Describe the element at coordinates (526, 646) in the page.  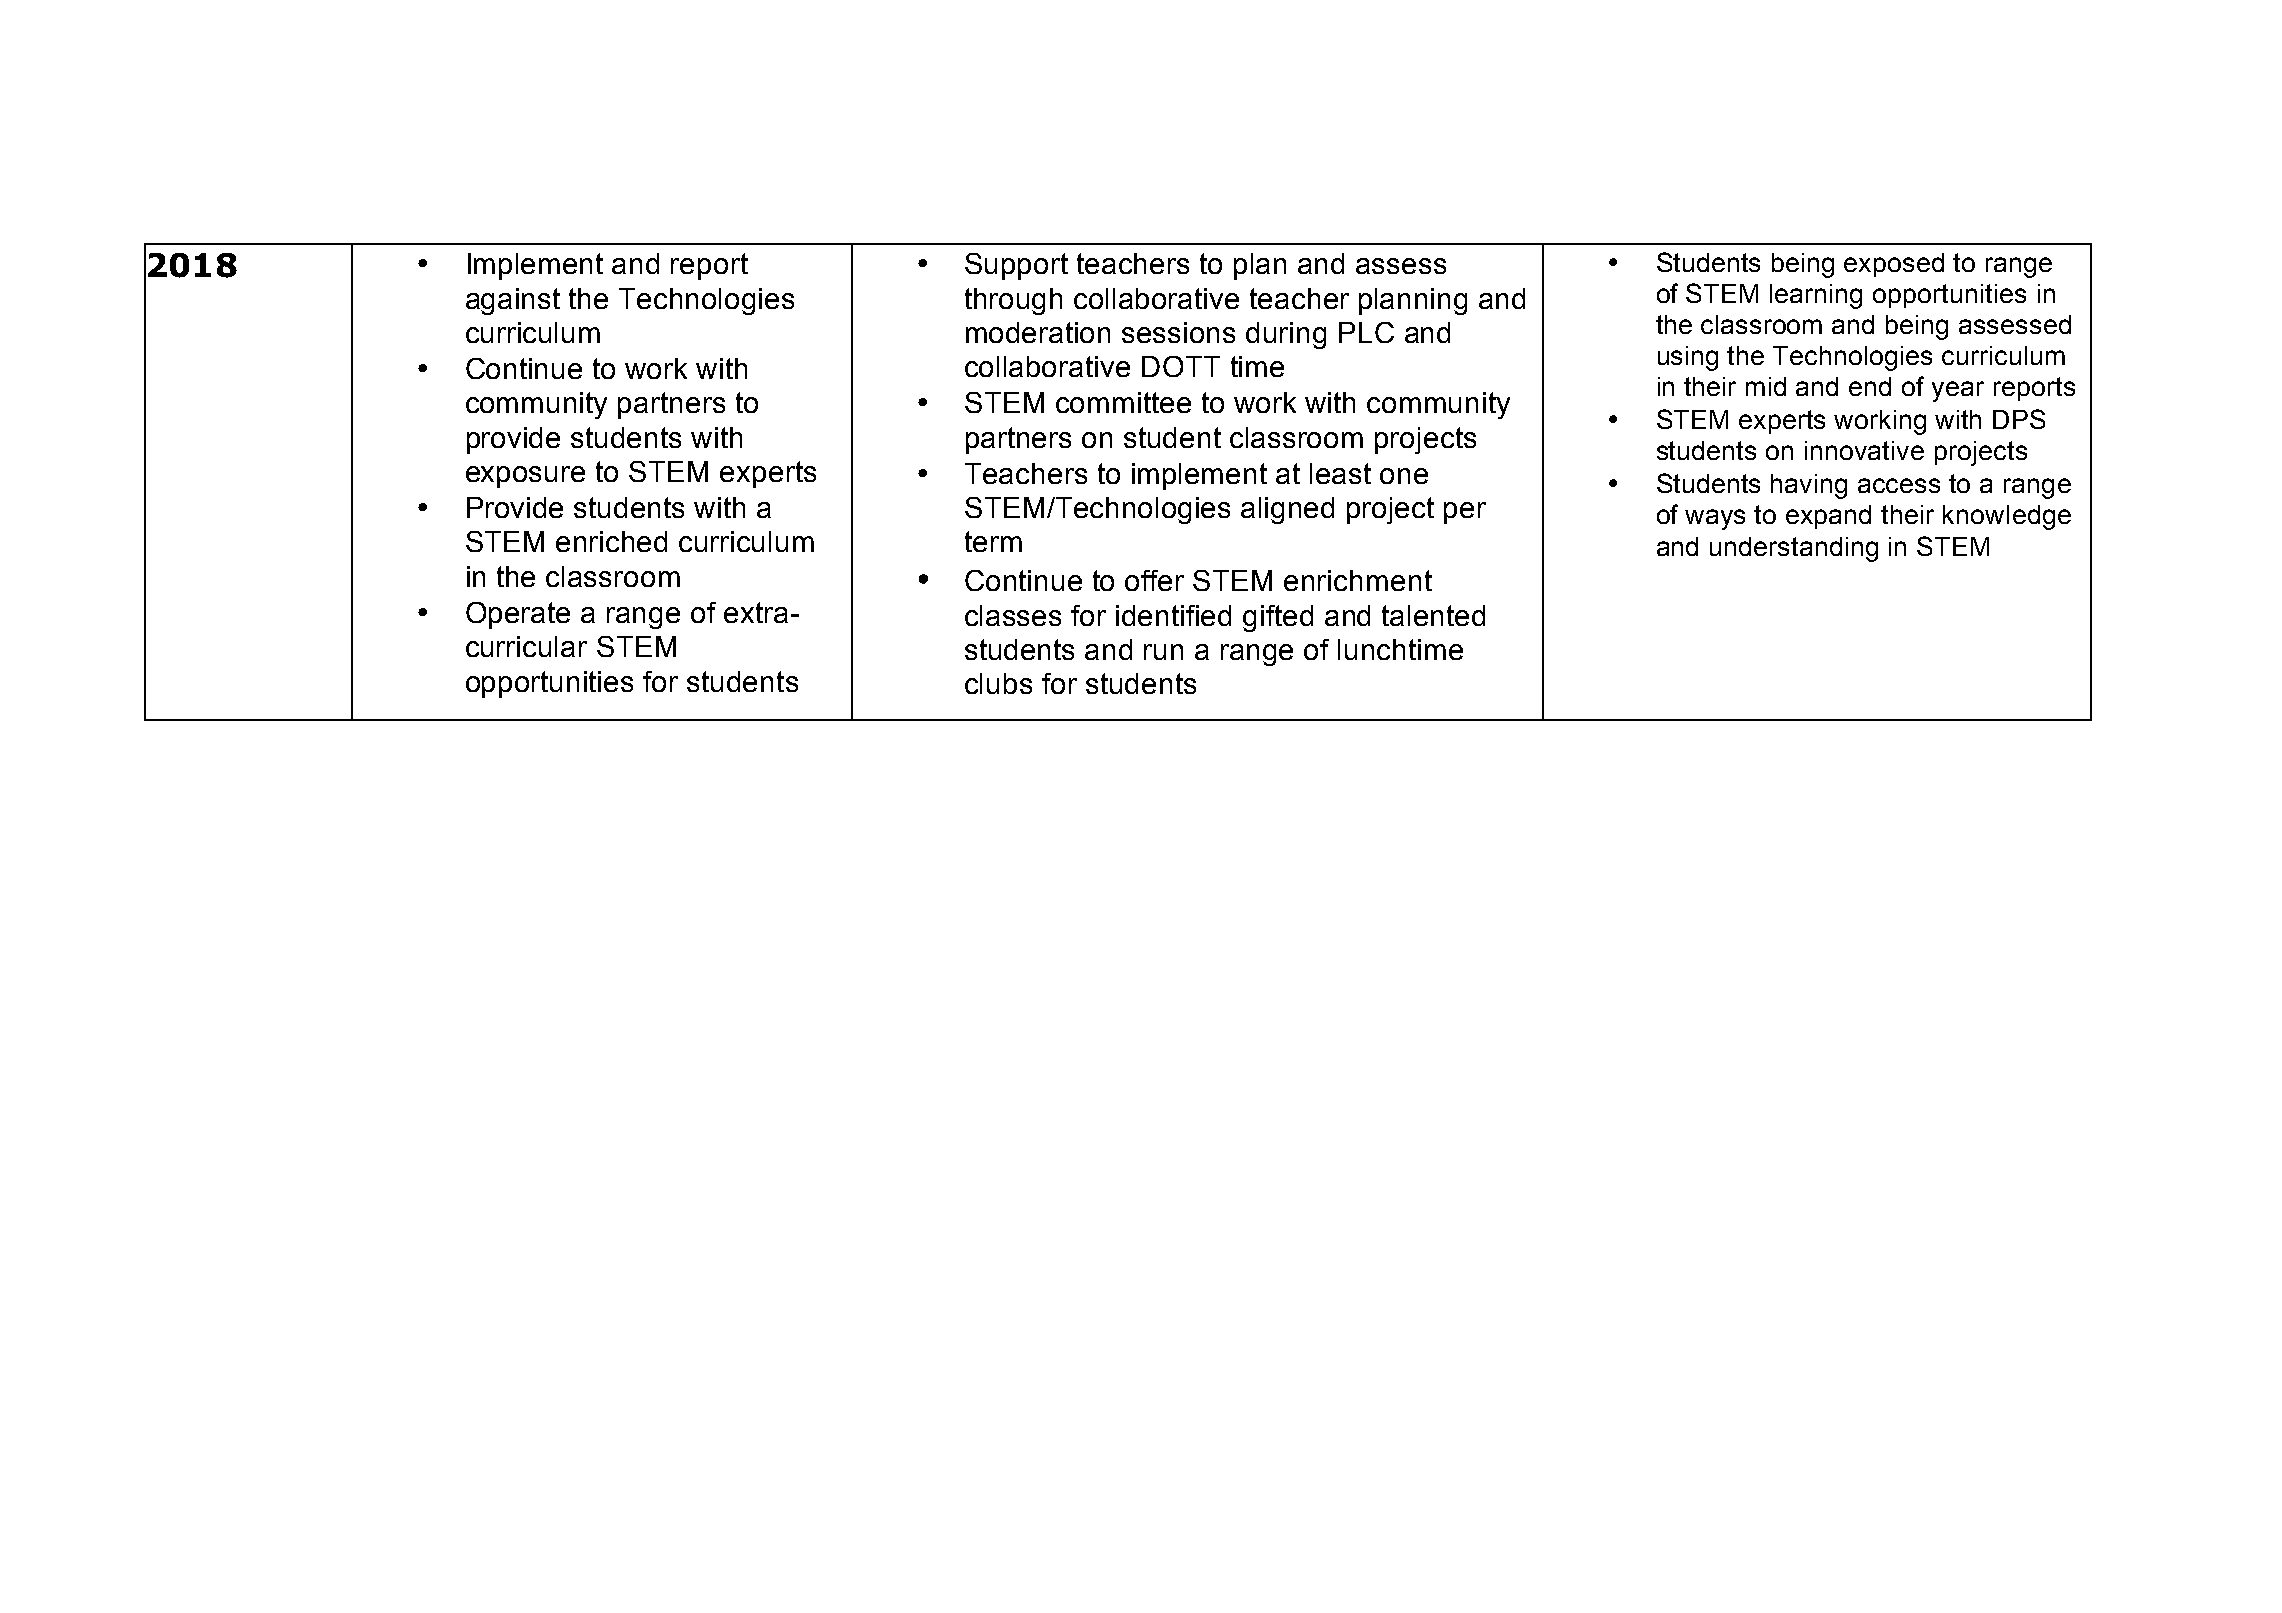
I see `curricular` at that location.
